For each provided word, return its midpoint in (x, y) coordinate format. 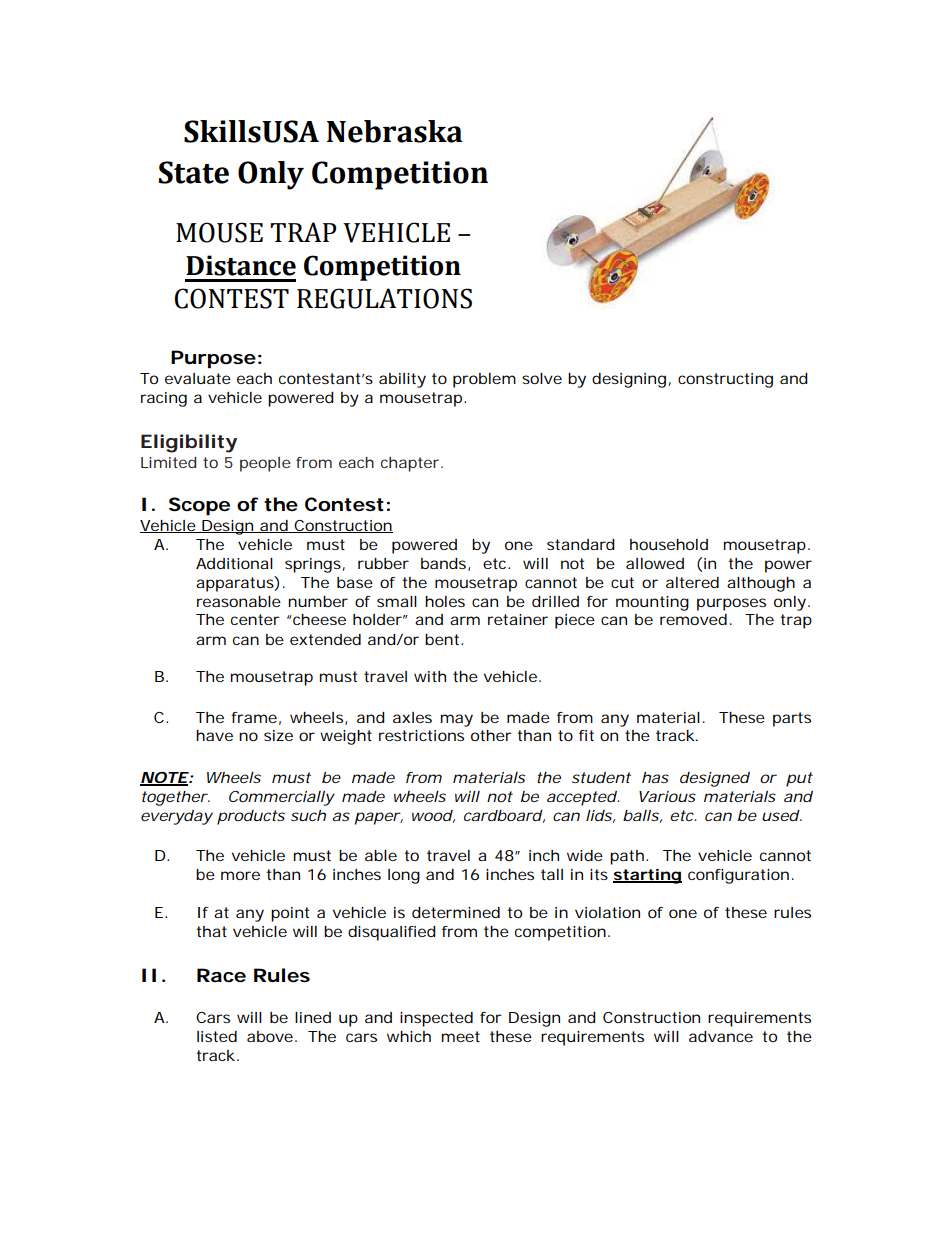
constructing (725, 380)
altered (692, 582)
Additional (234, 563)
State (194, 172)
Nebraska (395, 131)
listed (217, 1036)
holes (445, 601)
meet (461, 1036)
